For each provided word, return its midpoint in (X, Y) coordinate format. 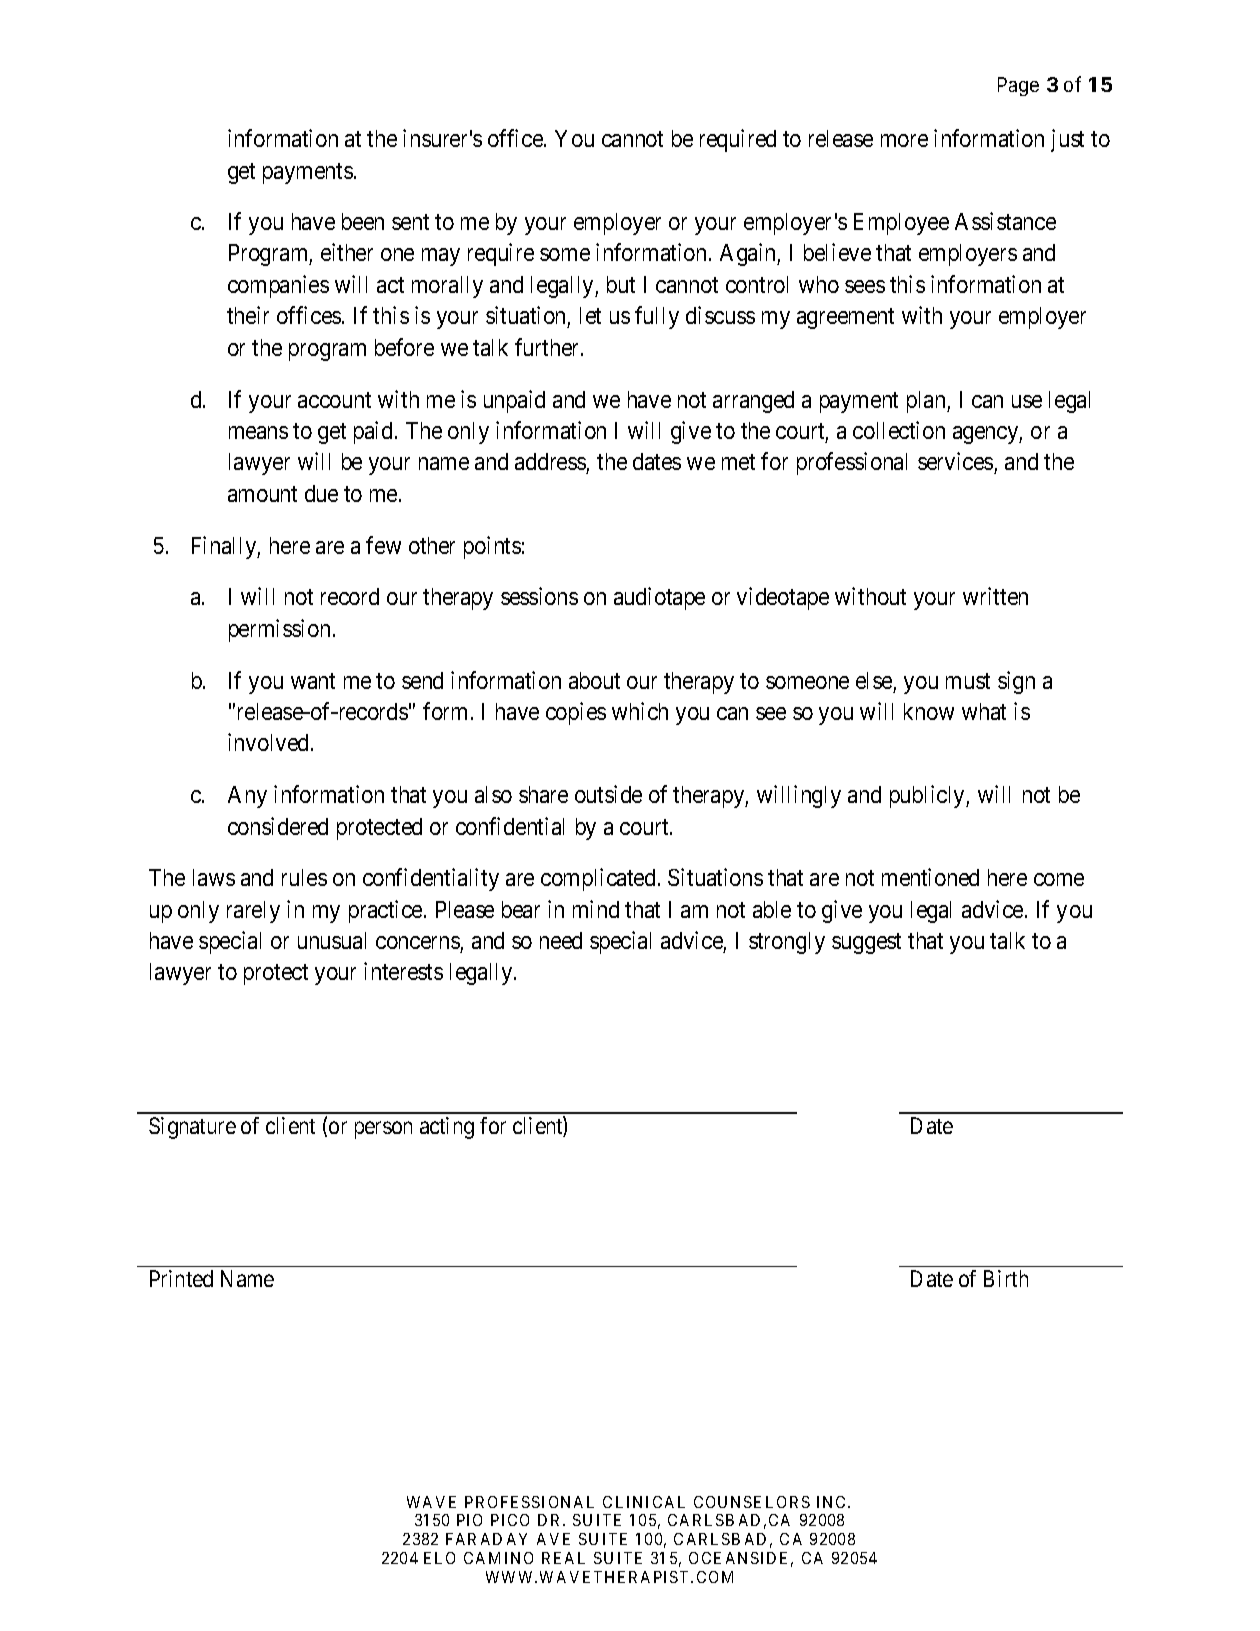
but (621, 284)
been (363, 221)
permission (279, 630)
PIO (469, 1520)
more (904, 140)
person (383, 1130)
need (561, 940)
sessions (539, 596)
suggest (866, 943)
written (995, 596)
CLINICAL (644, 1502)
